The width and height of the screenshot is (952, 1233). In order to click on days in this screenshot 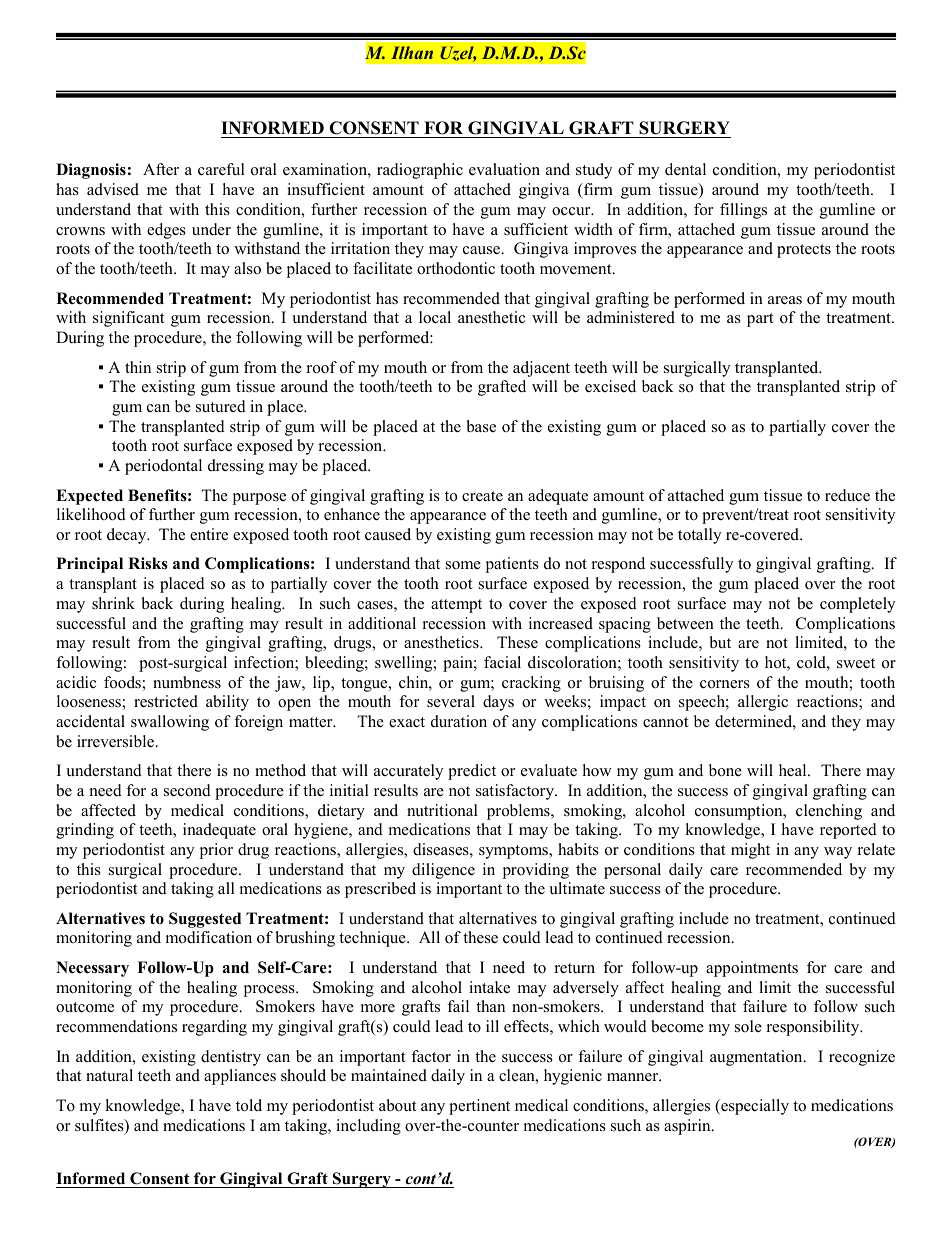, I will do `click(498, 703)`.
